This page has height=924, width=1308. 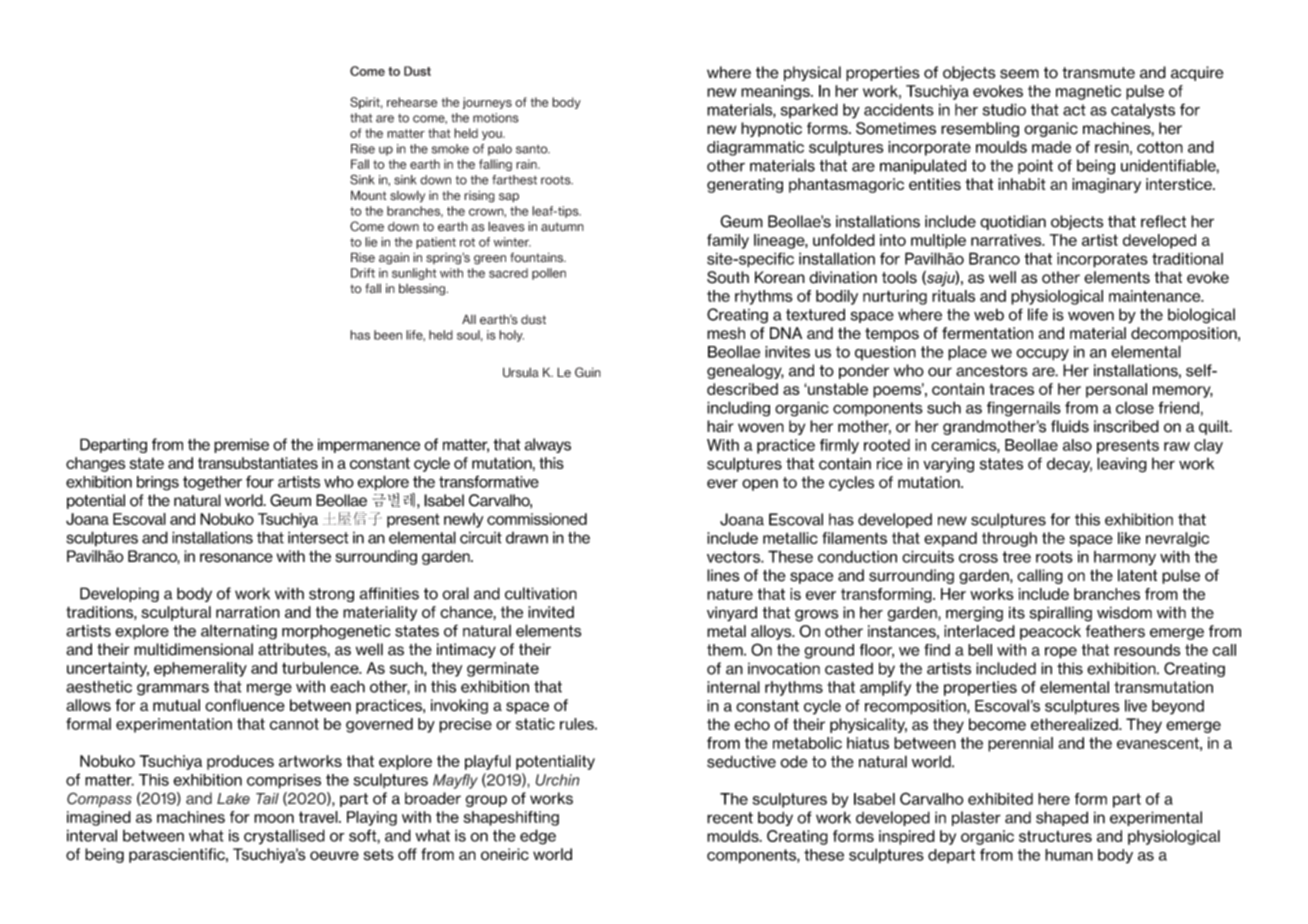 I want to click on rehearse, so click(x=412, y=102).
